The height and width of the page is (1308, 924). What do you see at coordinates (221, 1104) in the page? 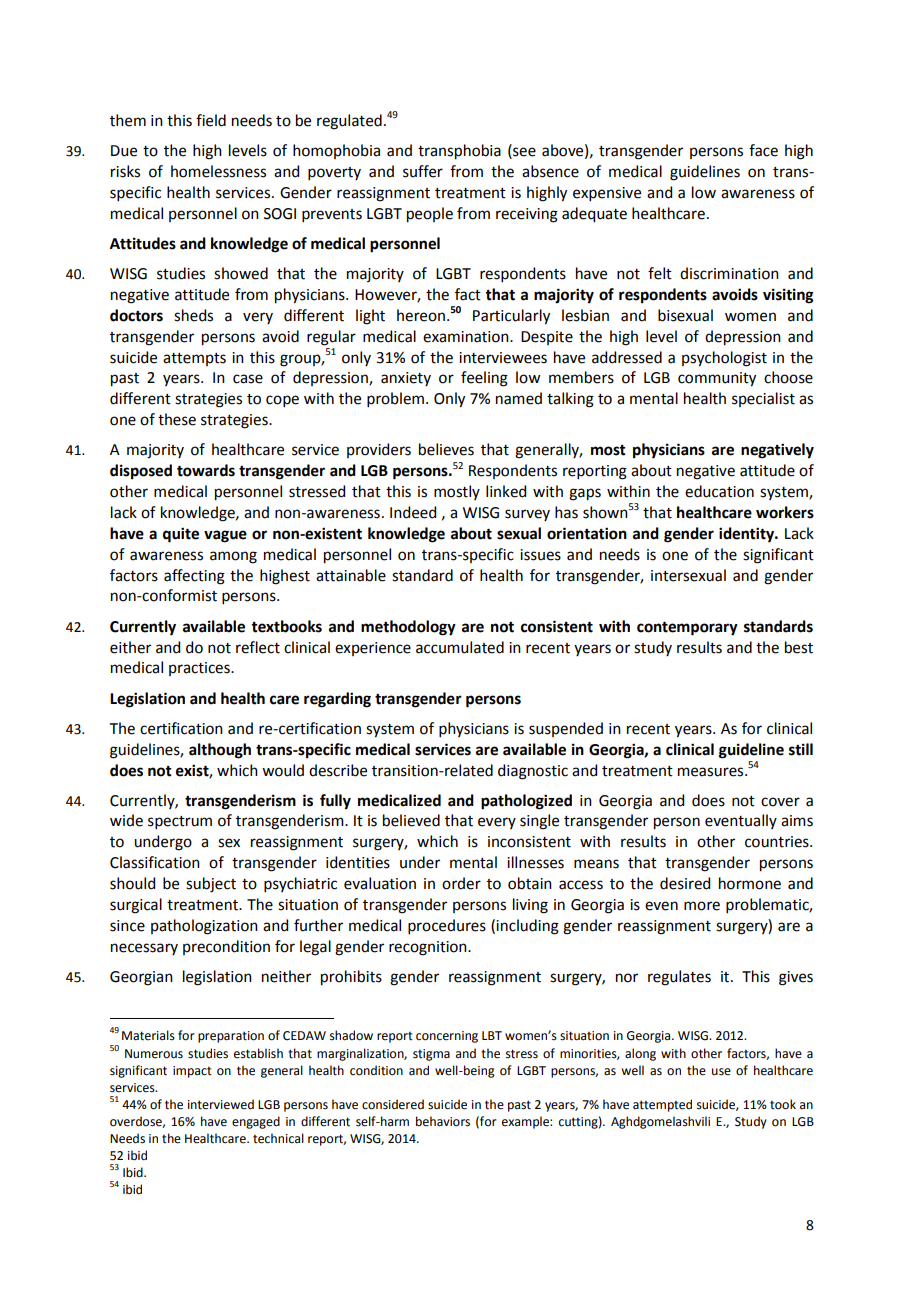
I see `interviewed` at bounding box center [221, 1104].
